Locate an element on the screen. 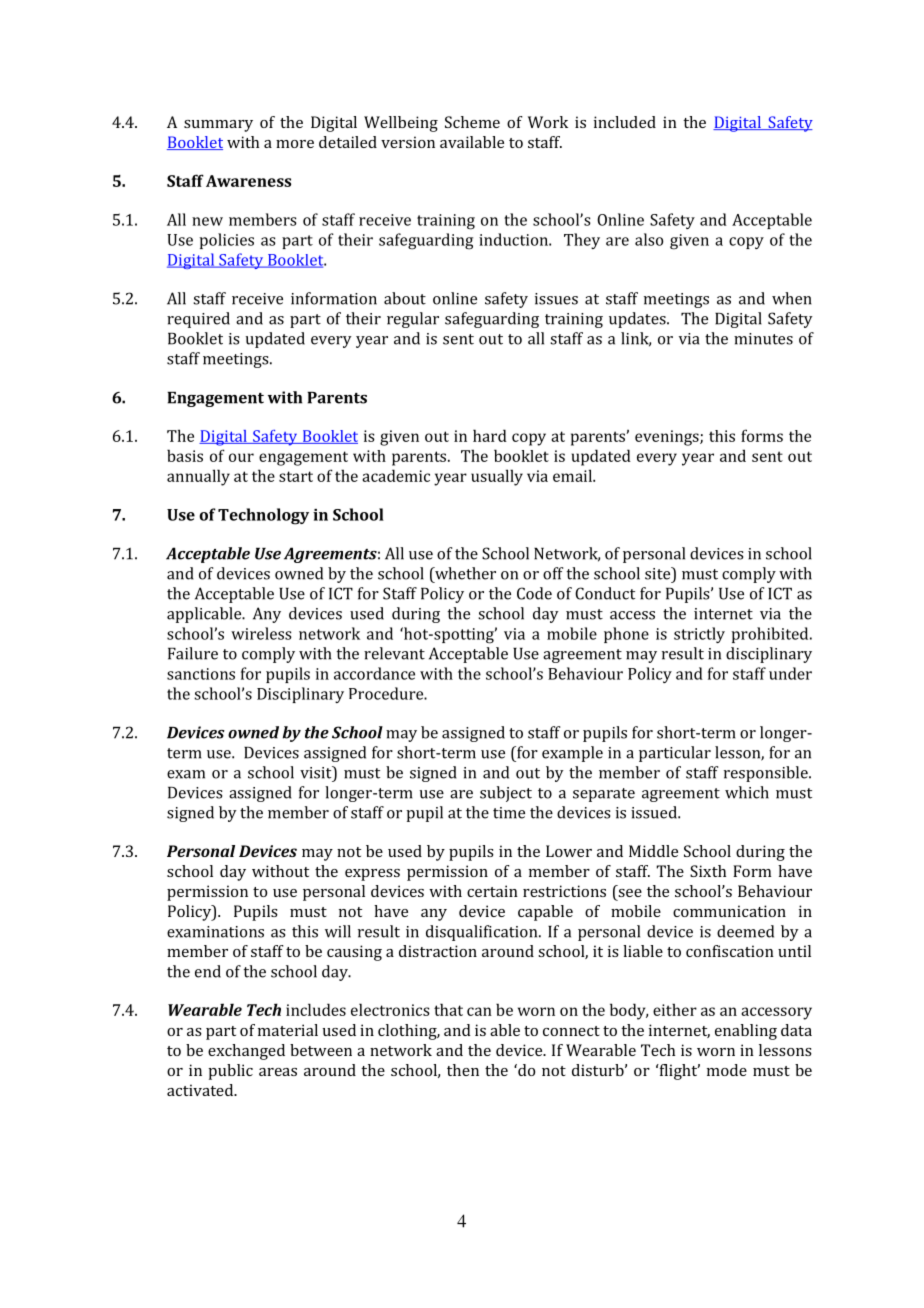 Image resolution: width=924 pixels, height=1308 pixels. time is located at coordinates (509, 813).
